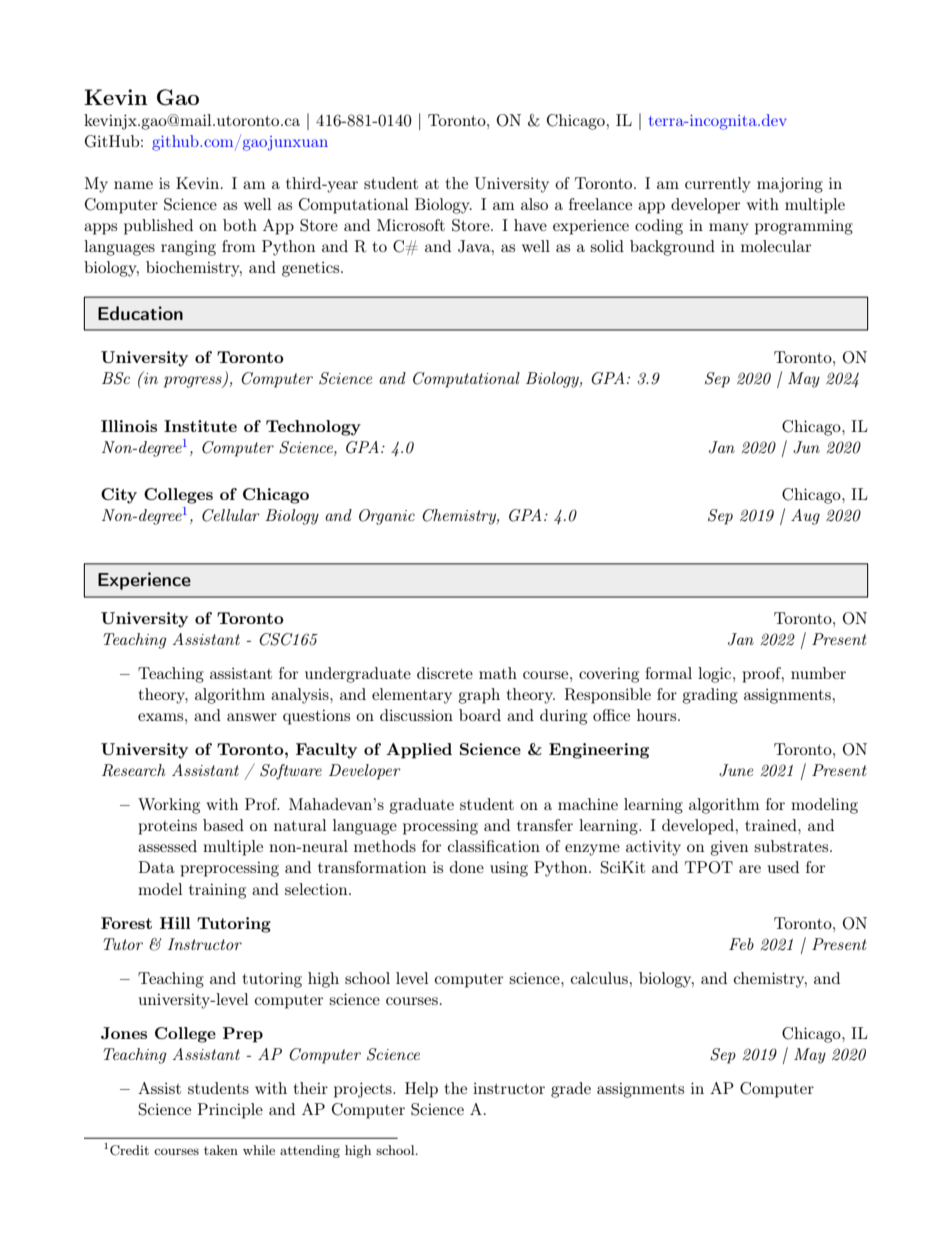  What do you see at coordinates (252, 717) in the screenshot?
I see `answer` at bounding box center [252, 717].
